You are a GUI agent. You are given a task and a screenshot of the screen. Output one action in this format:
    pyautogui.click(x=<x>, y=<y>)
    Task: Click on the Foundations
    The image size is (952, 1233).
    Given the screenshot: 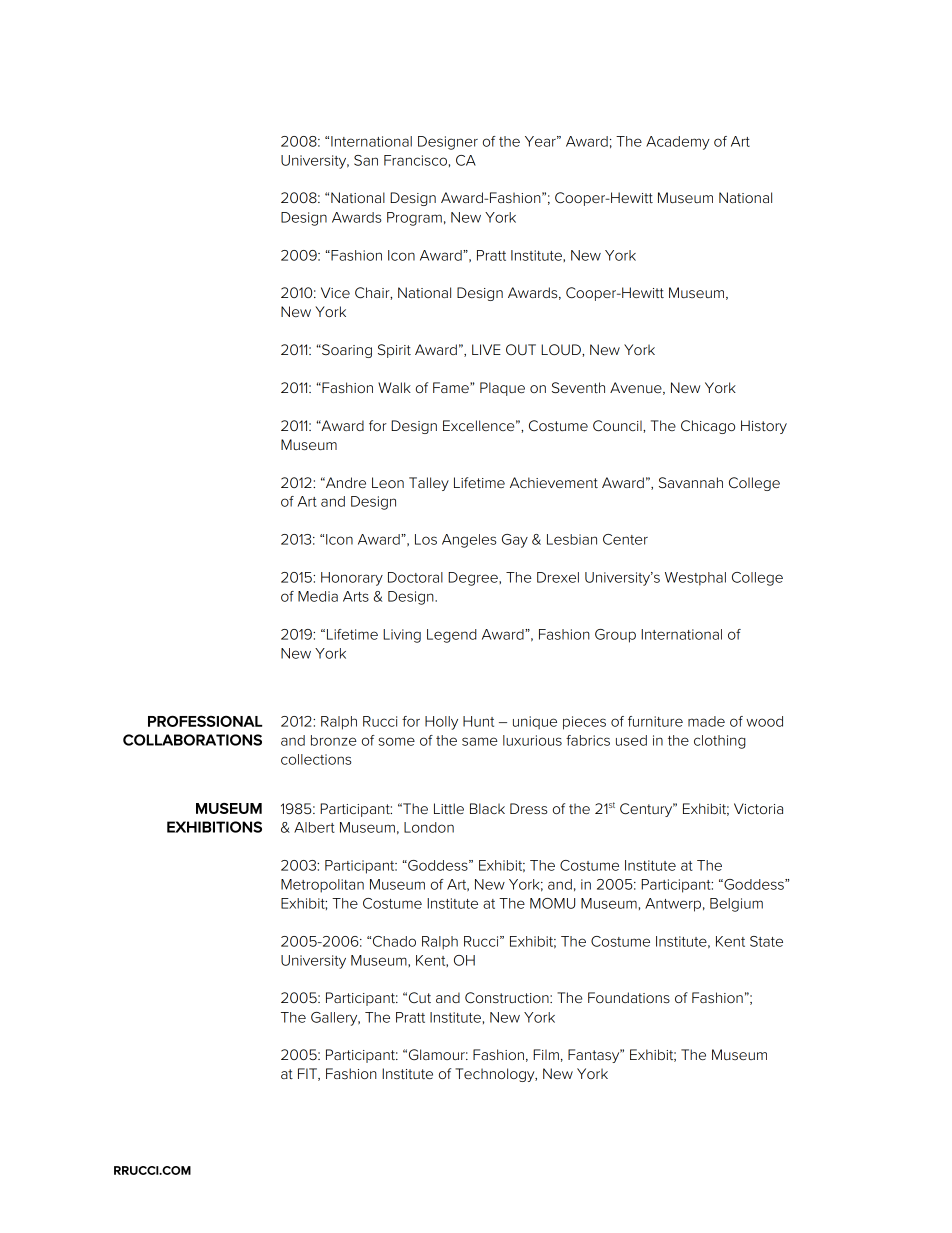 What is the action you would take?
    pyautogui.click(x=629, y=997)
